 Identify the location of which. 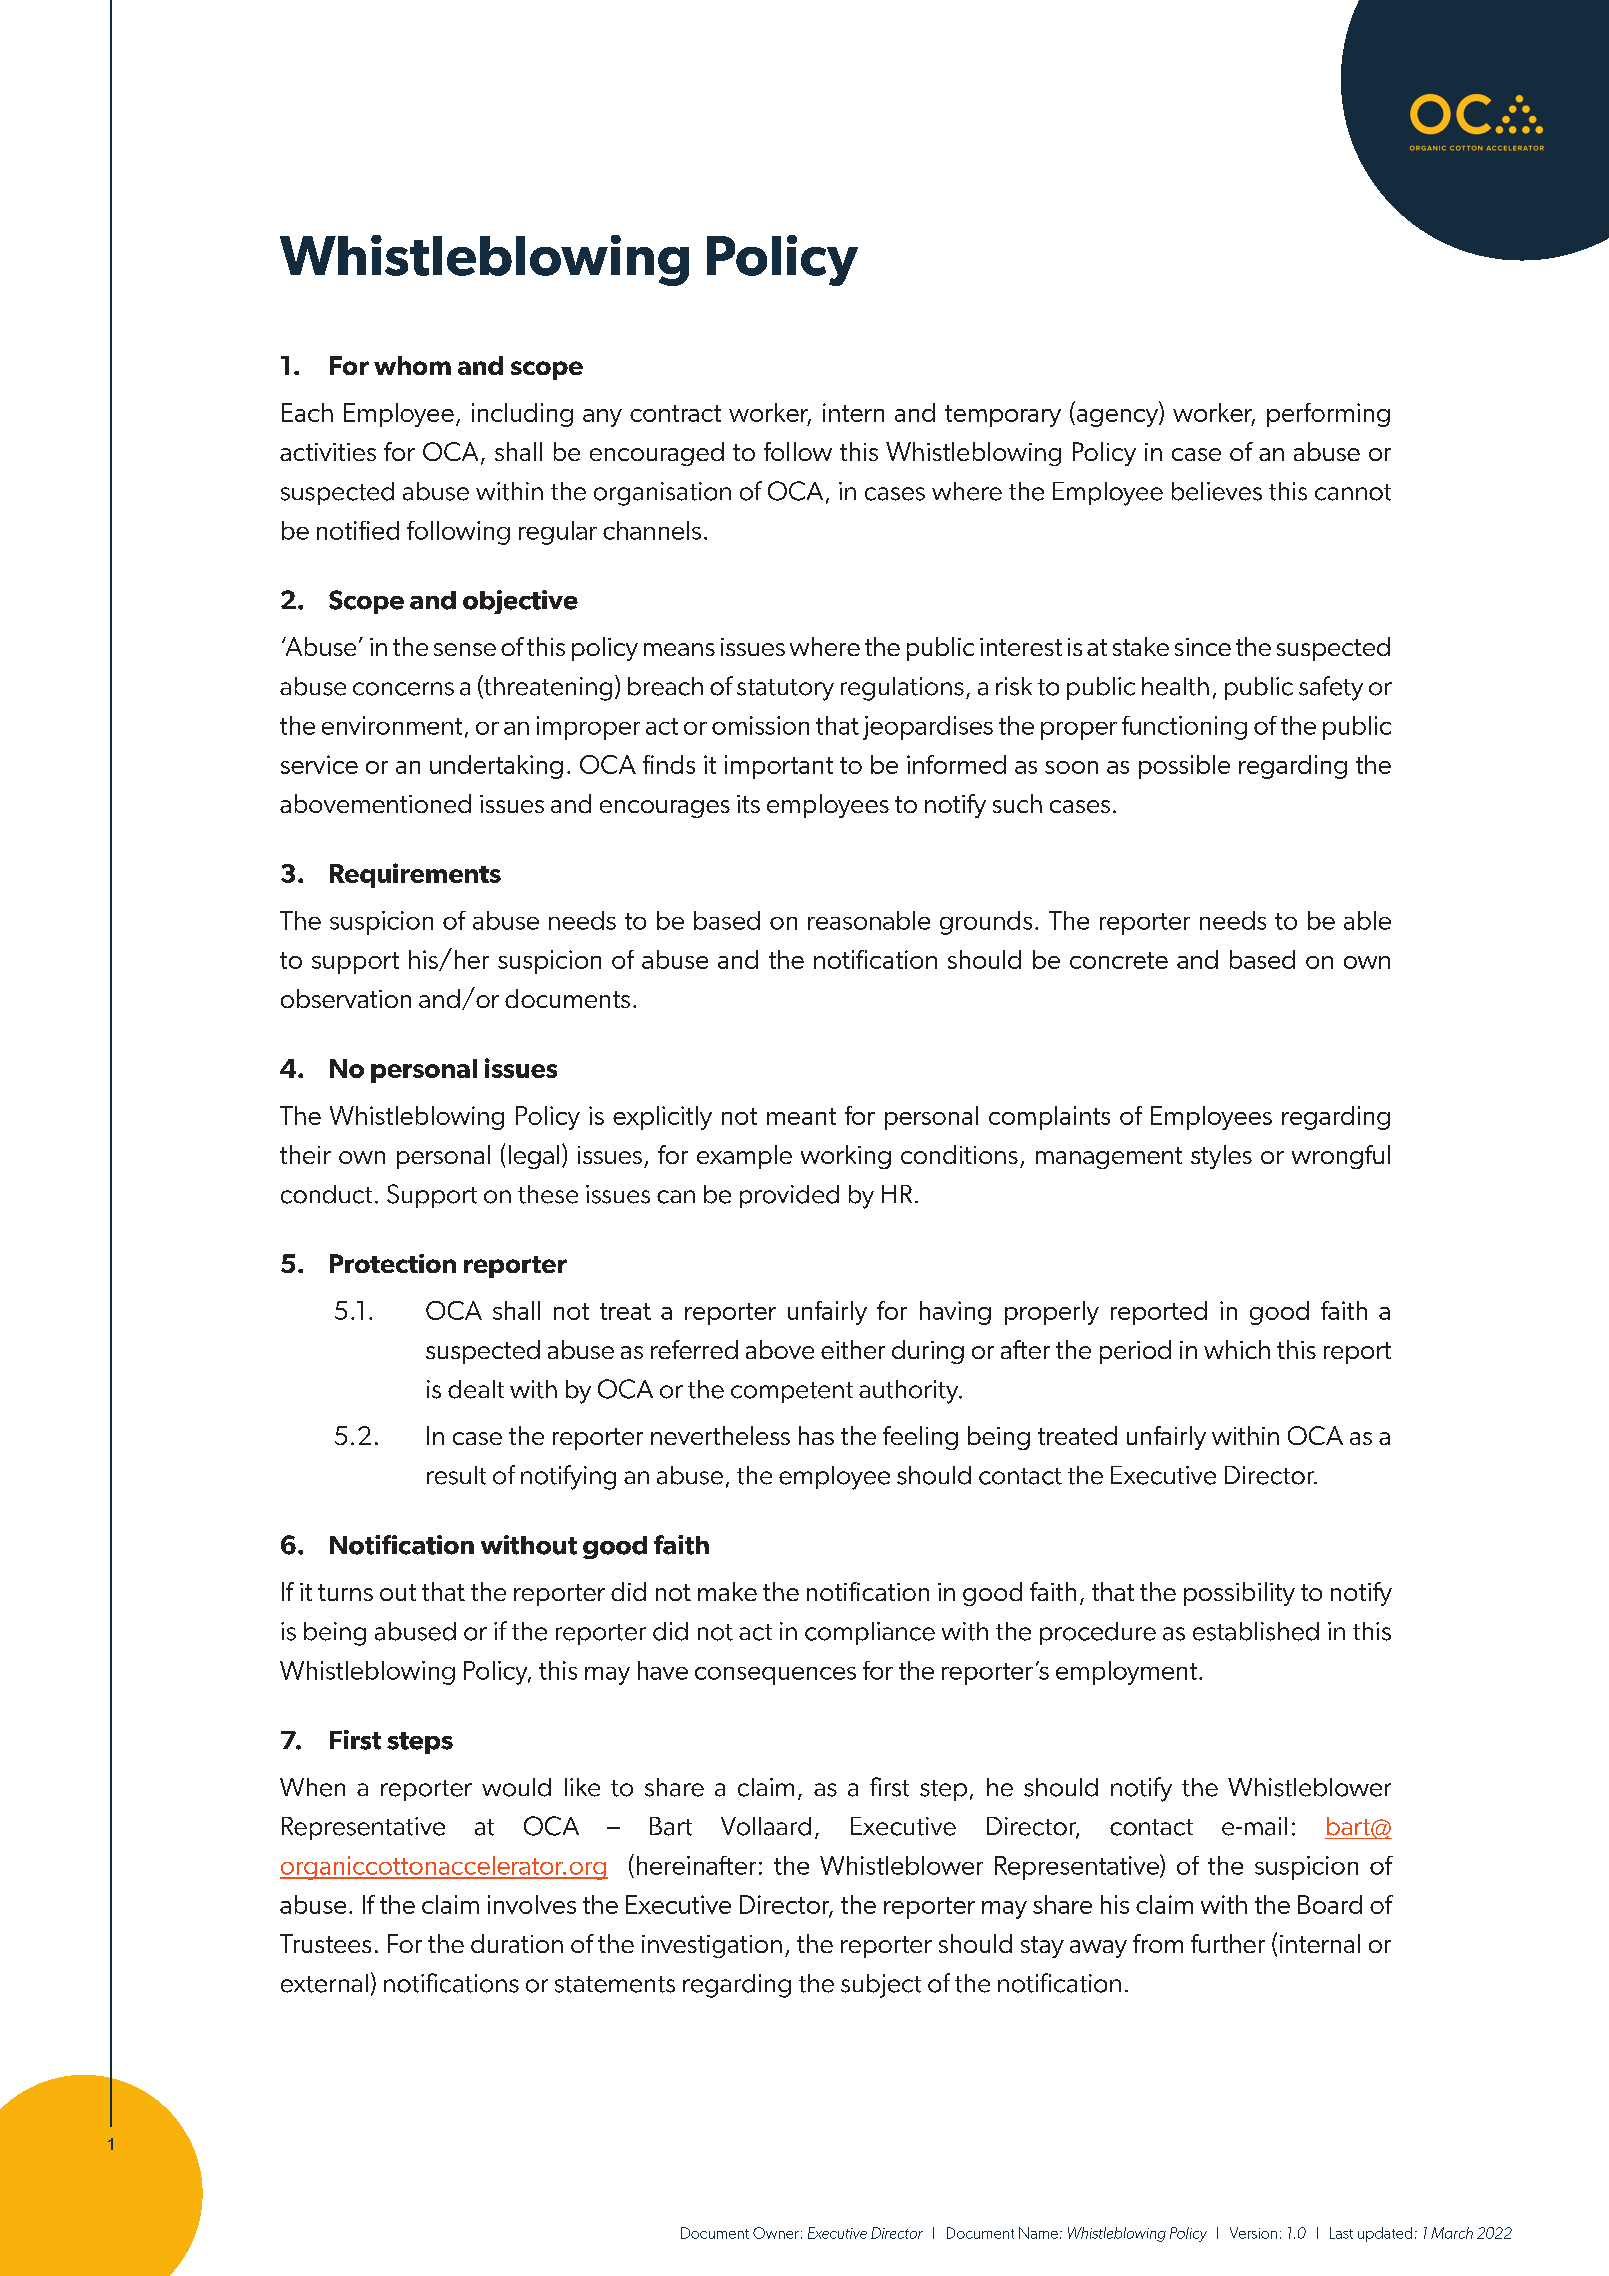
(1237, 1349).
